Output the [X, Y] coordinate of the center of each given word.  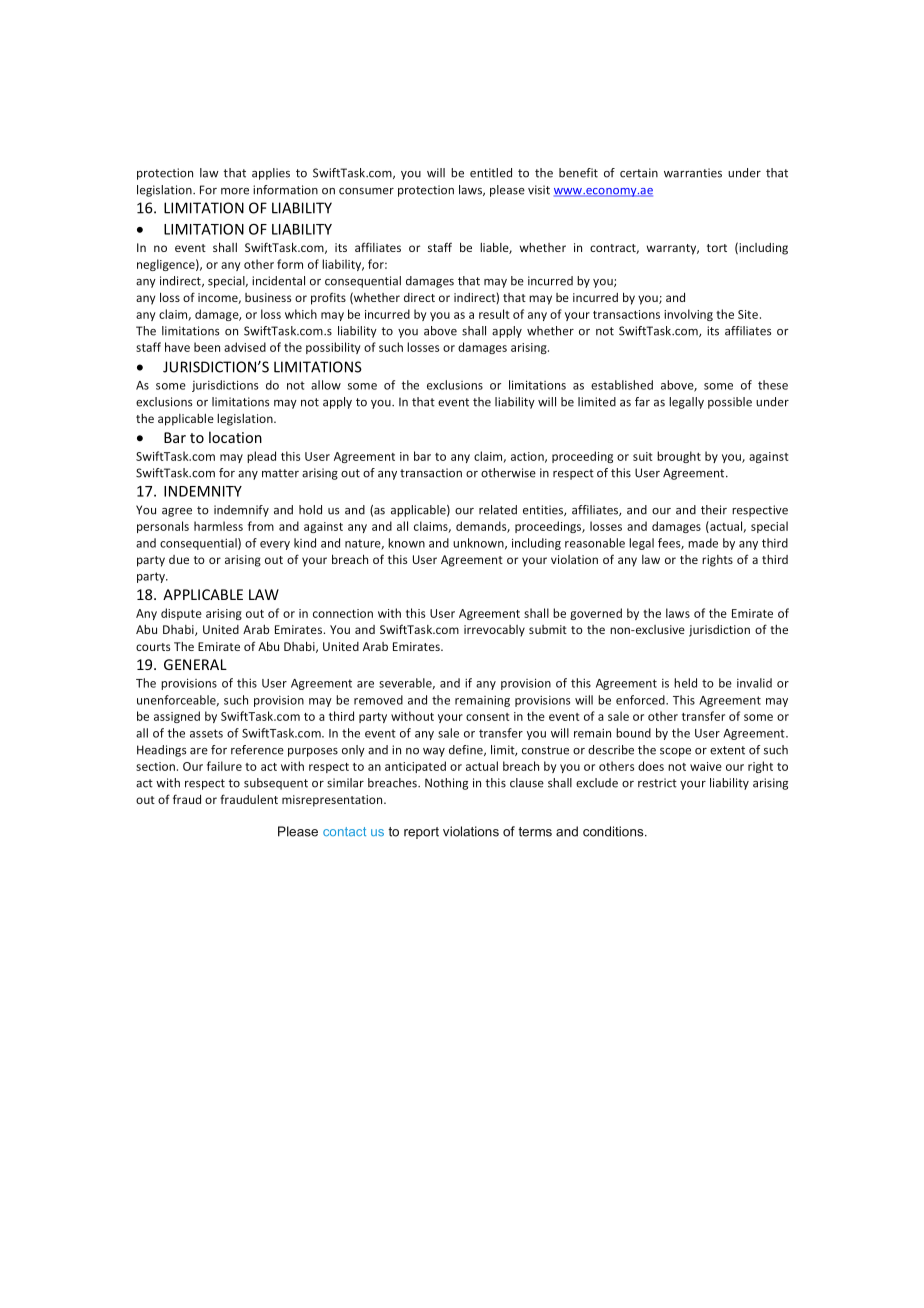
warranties [693, 173]
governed [596, 614]
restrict [657, 783]
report [421, 833]
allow [326, 385]
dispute [181, 614]
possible [730, 403]
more [235, 191]
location [235, 437]
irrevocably [494, 631]
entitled [491, 173]
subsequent [276, 784]
